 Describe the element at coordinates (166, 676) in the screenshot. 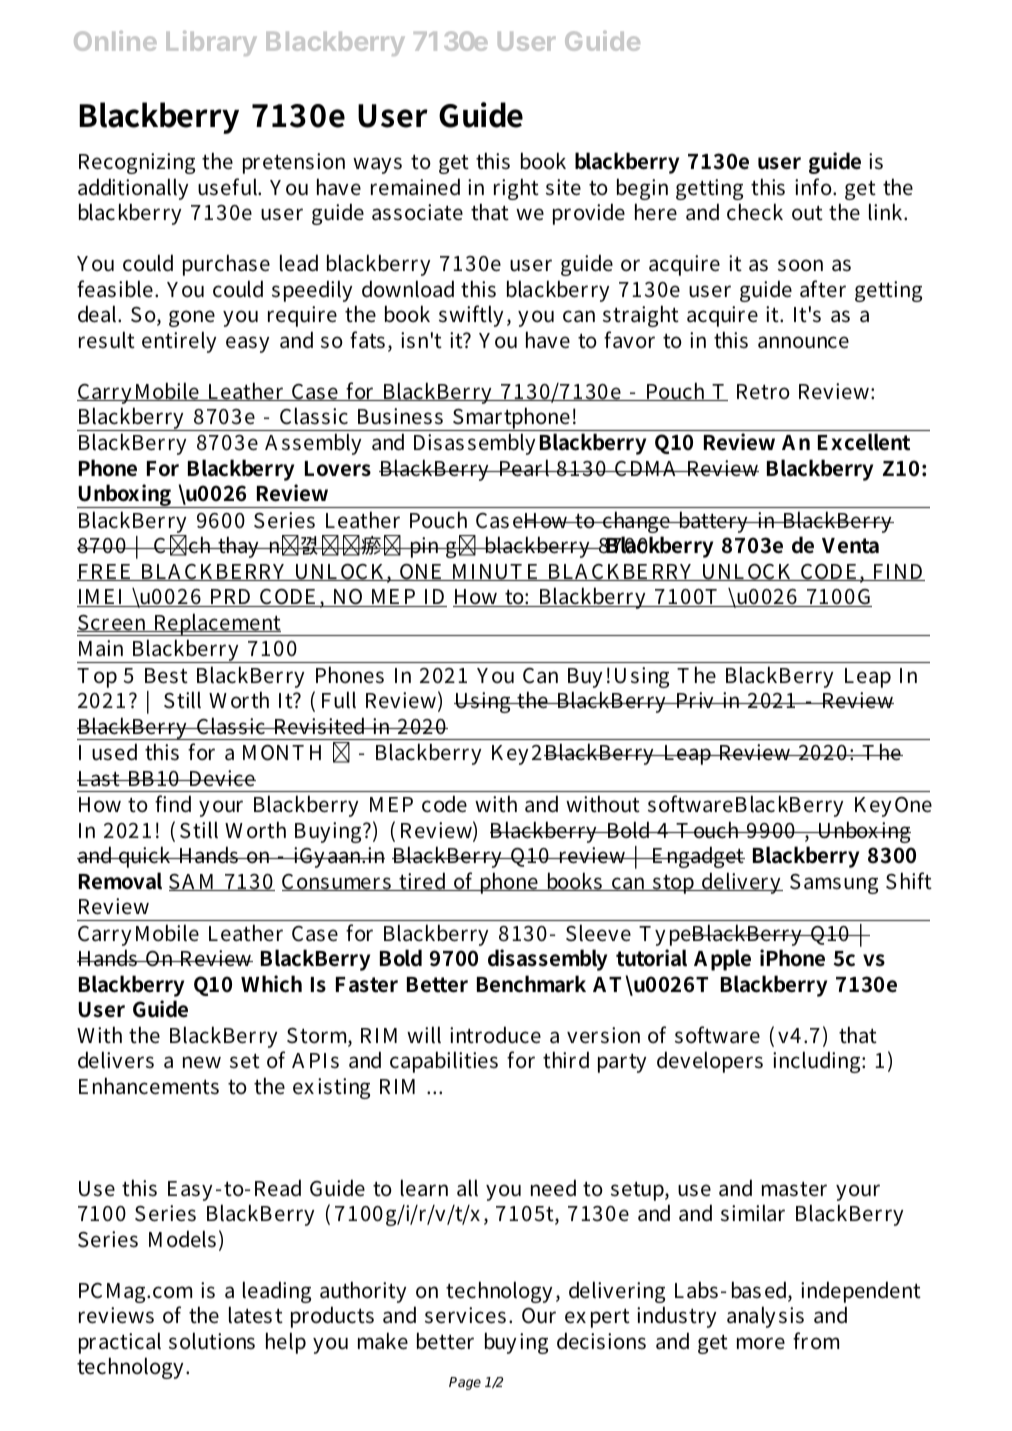

I see `Best` at that location.
